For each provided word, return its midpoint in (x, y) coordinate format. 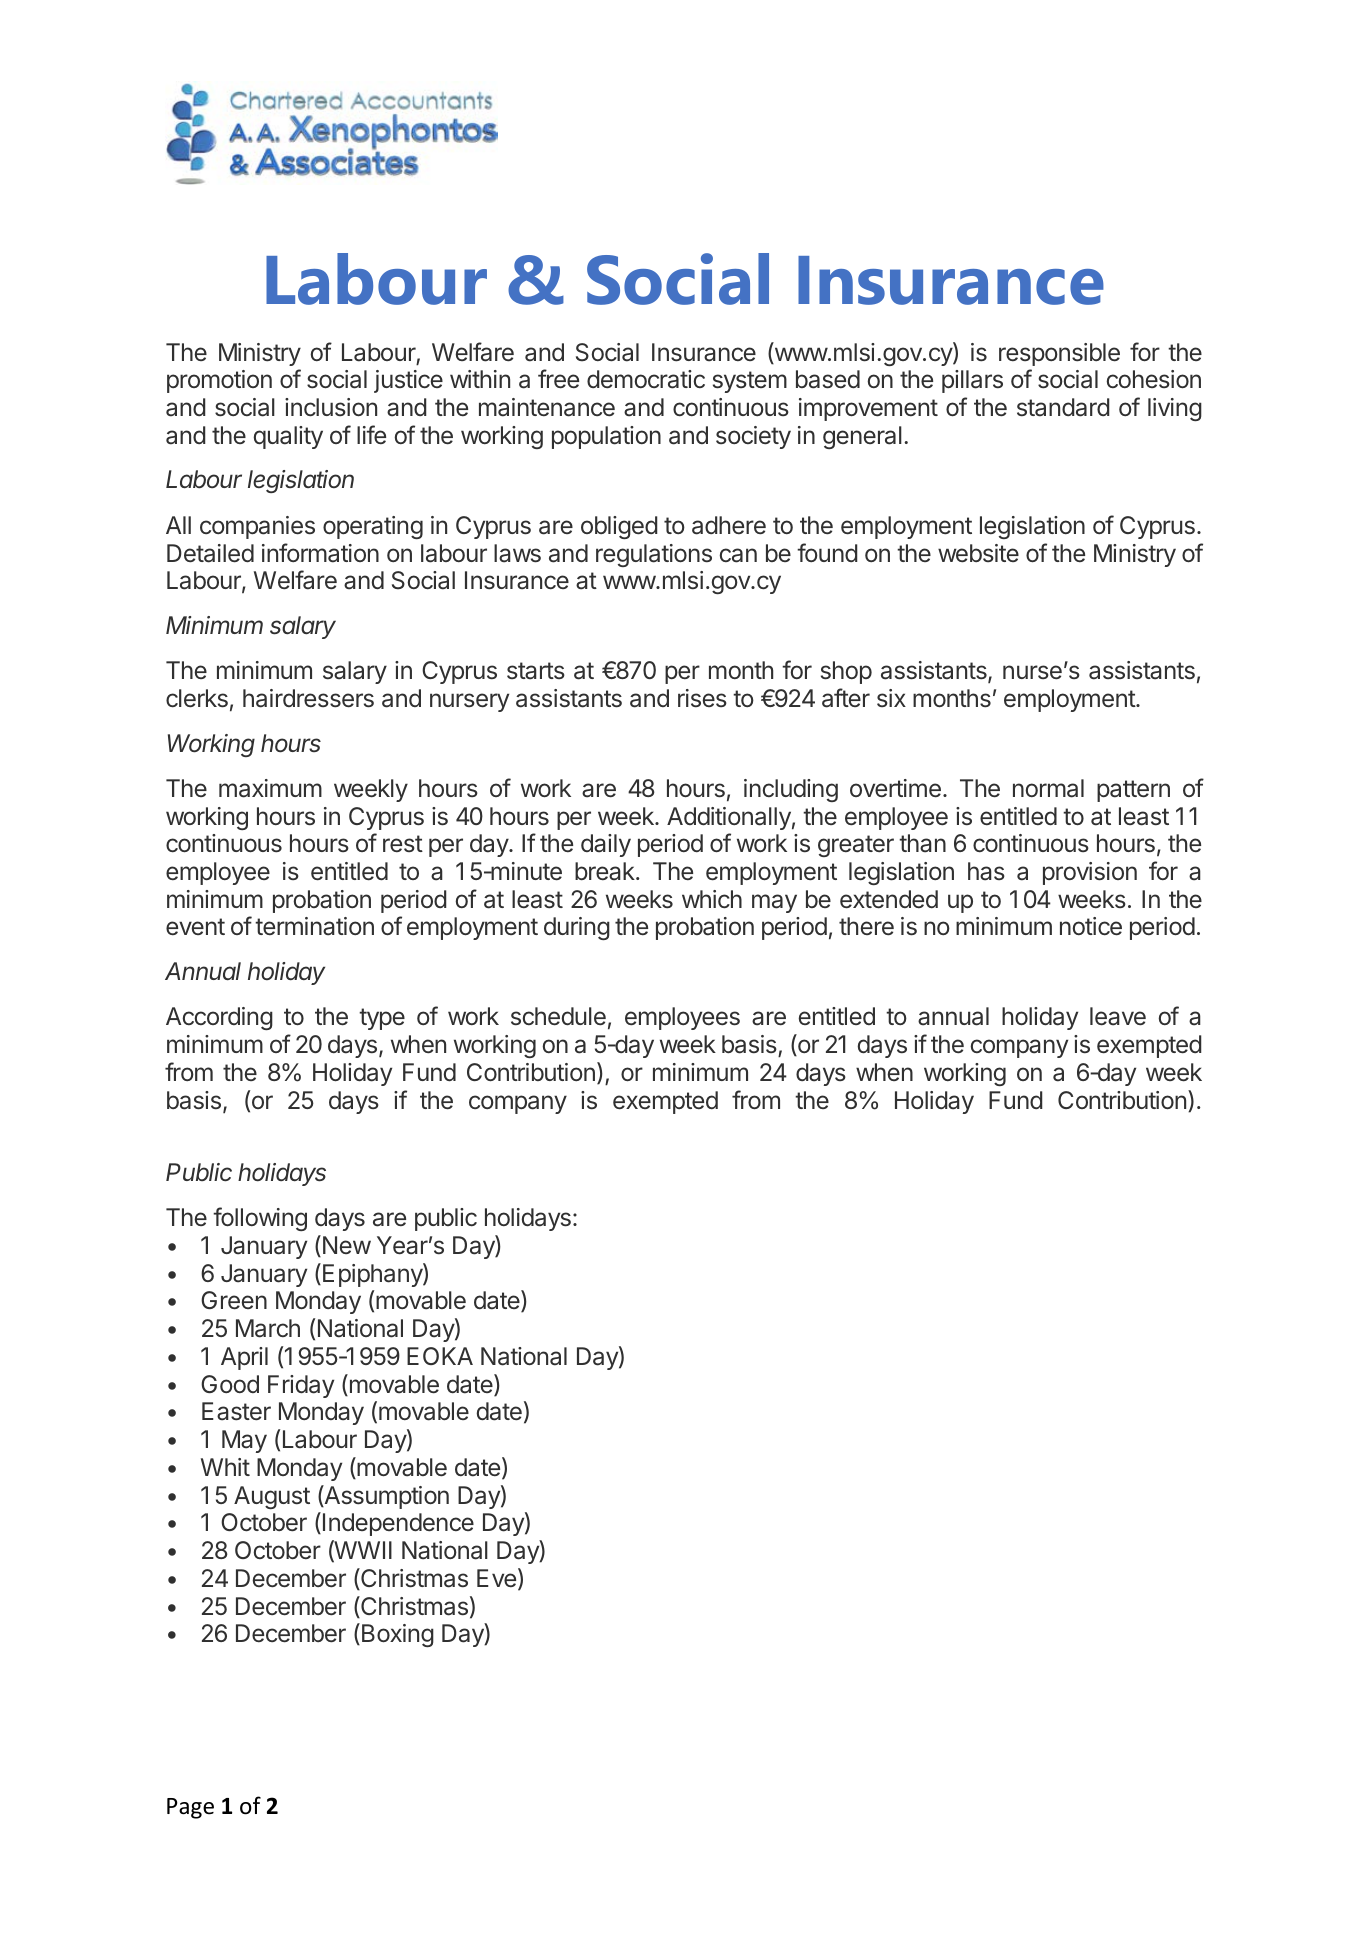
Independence (398, 1524)
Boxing (396, 1635)
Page (190, 1808)
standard (1063, 407)
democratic (646, 379)
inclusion (331, 407)
